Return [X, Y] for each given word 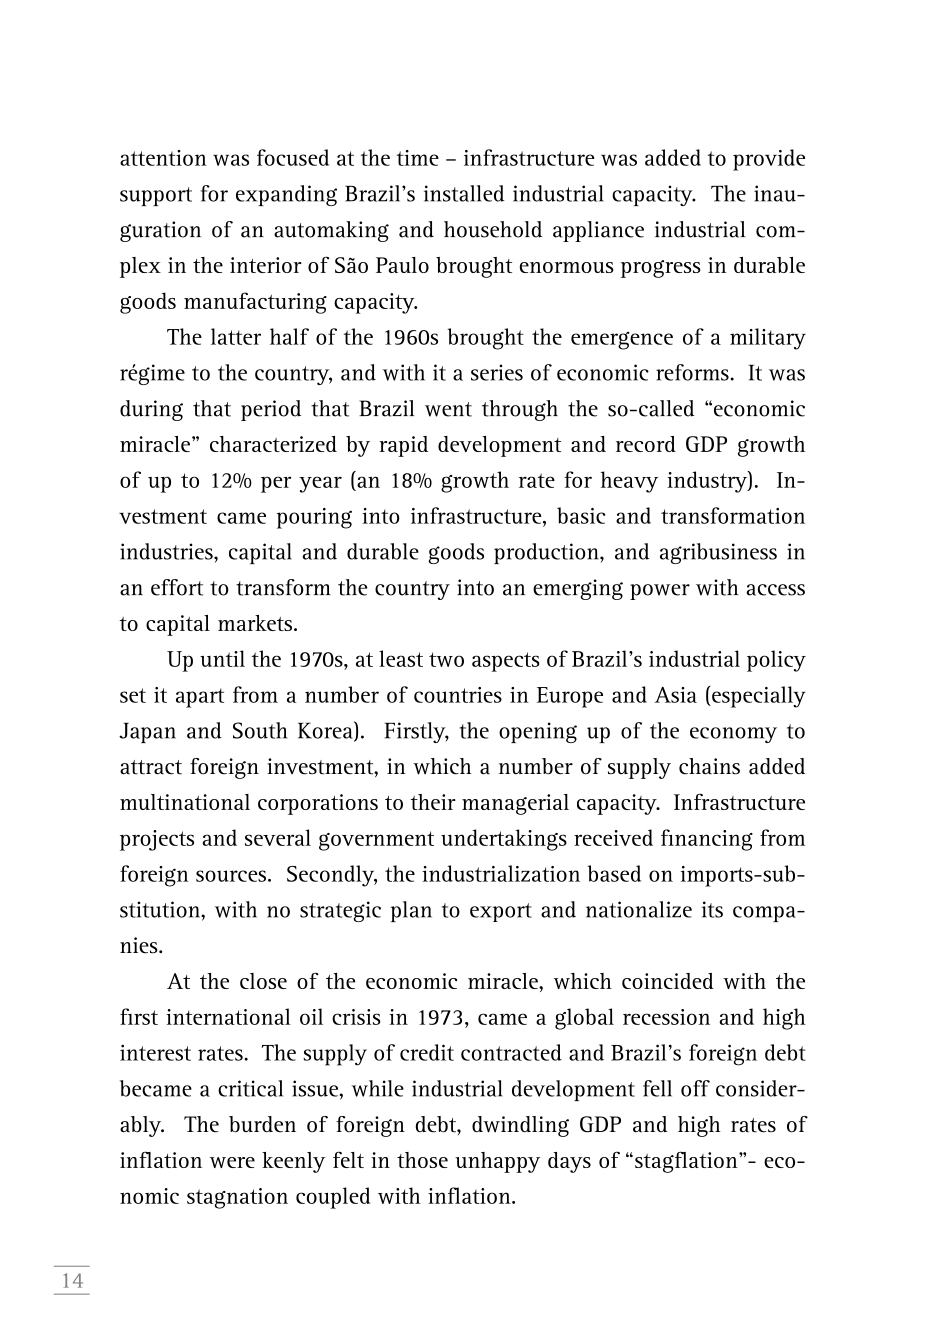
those [422, 1160]
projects [157, 840]
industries [167, 551]
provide [769, 160]
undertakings [504, 840]
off [695, 1088]
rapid [403, 446]
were [232, 1162]
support [156, 196]
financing [707, 840]
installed [464, 193]
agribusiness [718, 553]
